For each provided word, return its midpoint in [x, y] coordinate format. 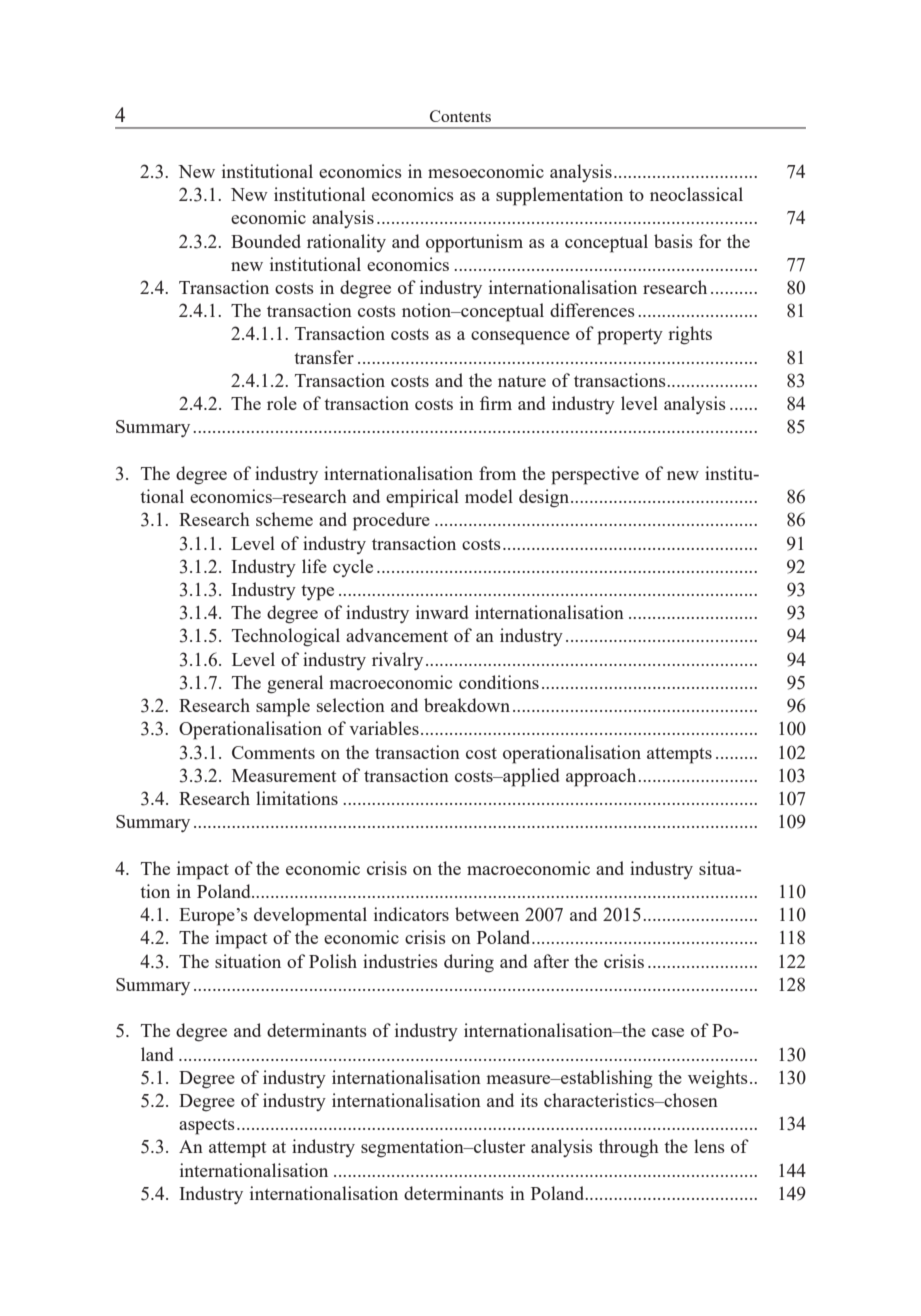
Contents [460, 116]
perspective [595, 475]
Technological [286, 637]
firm [496, 403]
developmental [310, 916]
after [551, 961]
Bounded [266, 241]
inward [442, 612]
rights [690, 335]
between [487, 914]
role [282, 403]
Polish [333, 961]
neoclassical [696, 194]
